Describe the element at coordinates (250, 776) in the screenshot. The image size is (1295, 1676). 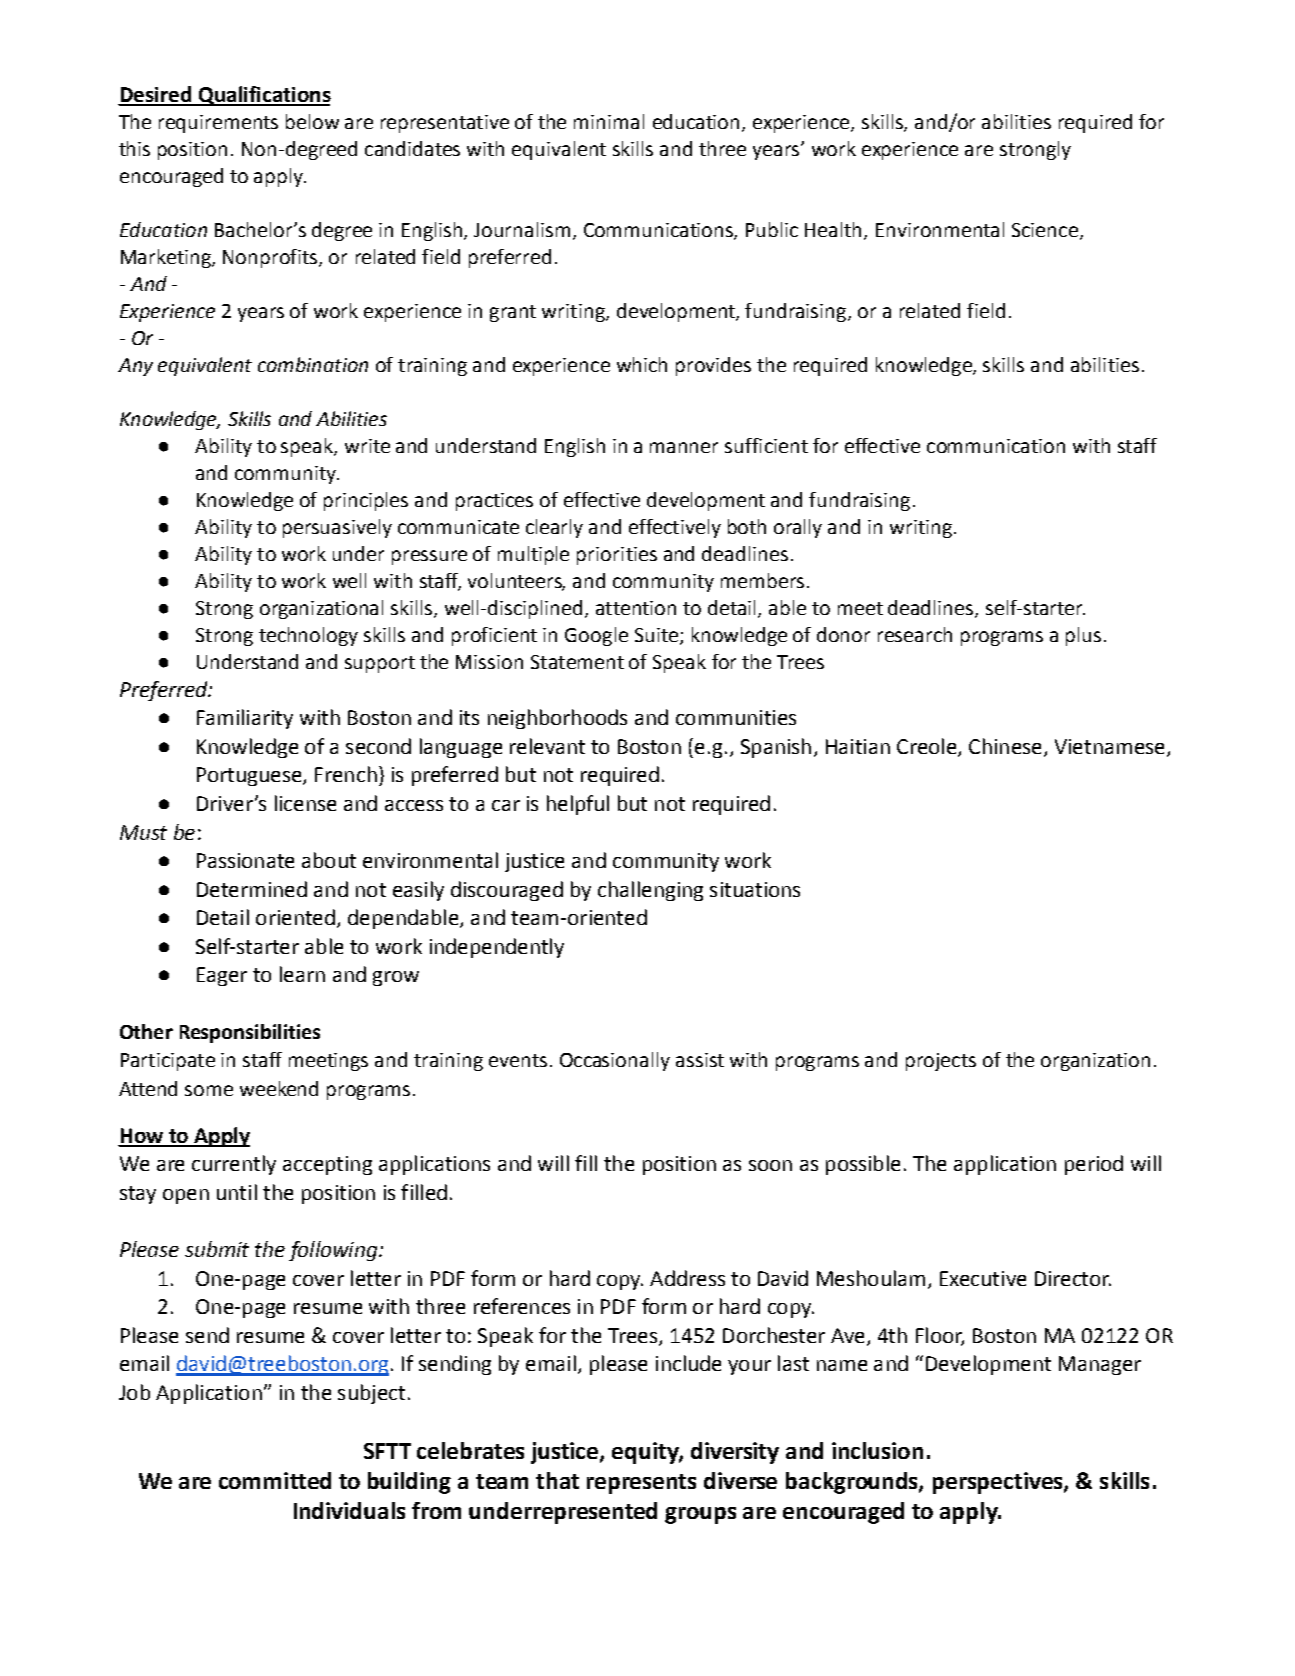
I see `Portuguese` at that location.
